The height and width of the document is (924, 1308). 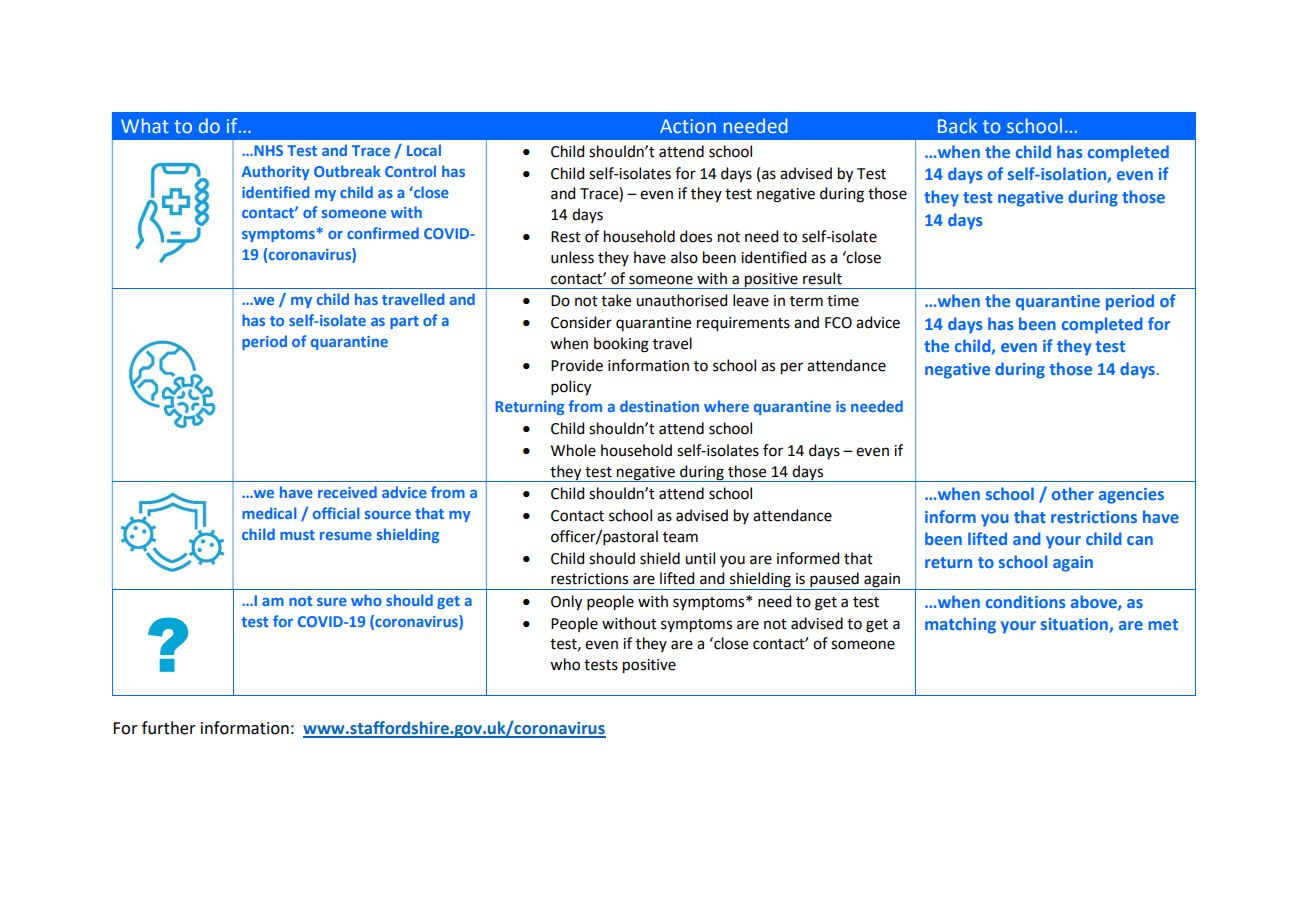 What do you see at coordinates (659, 406) in the document?
I see `destination` at bounding box center [659, 406].
